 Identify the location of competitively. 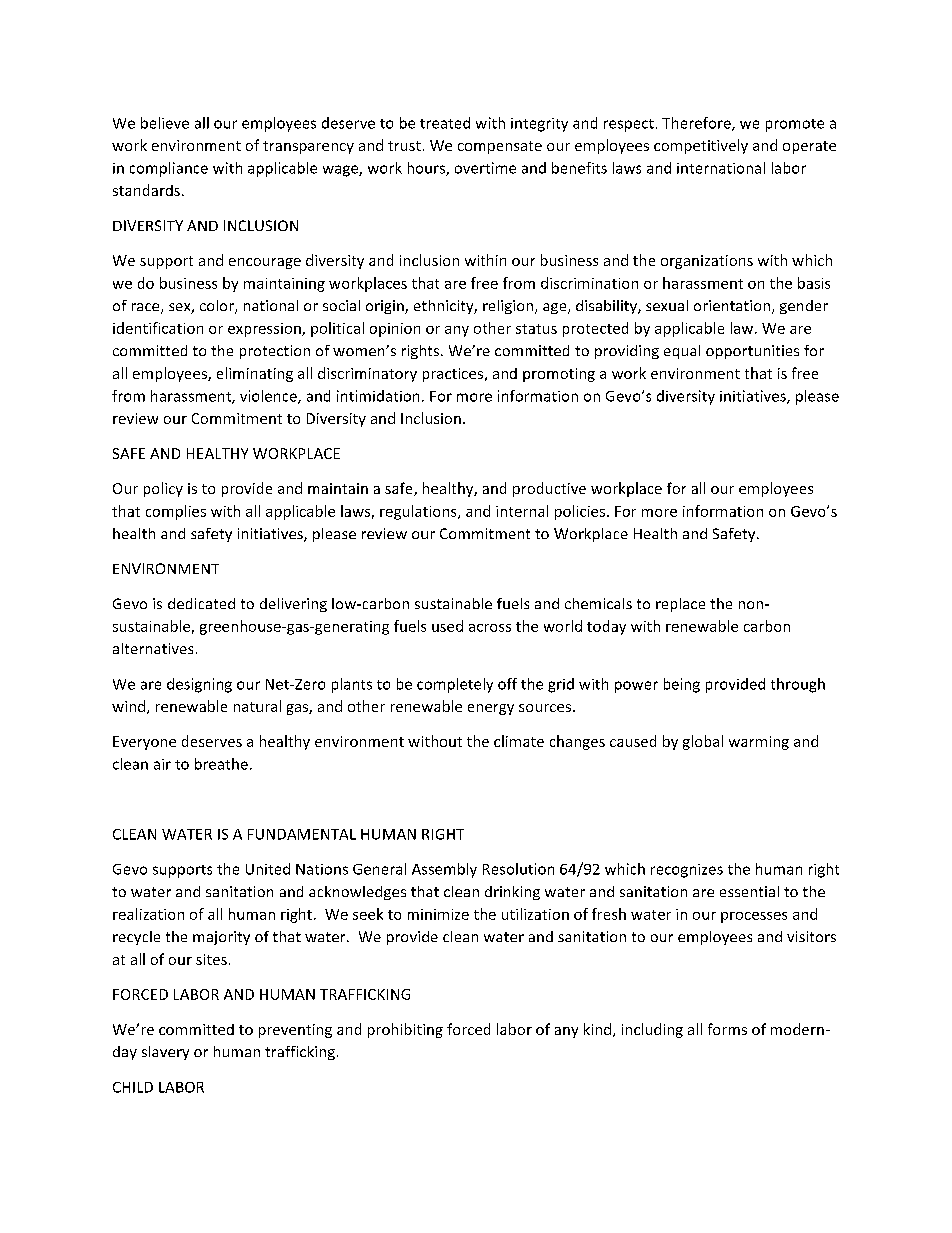
(701, 146).
